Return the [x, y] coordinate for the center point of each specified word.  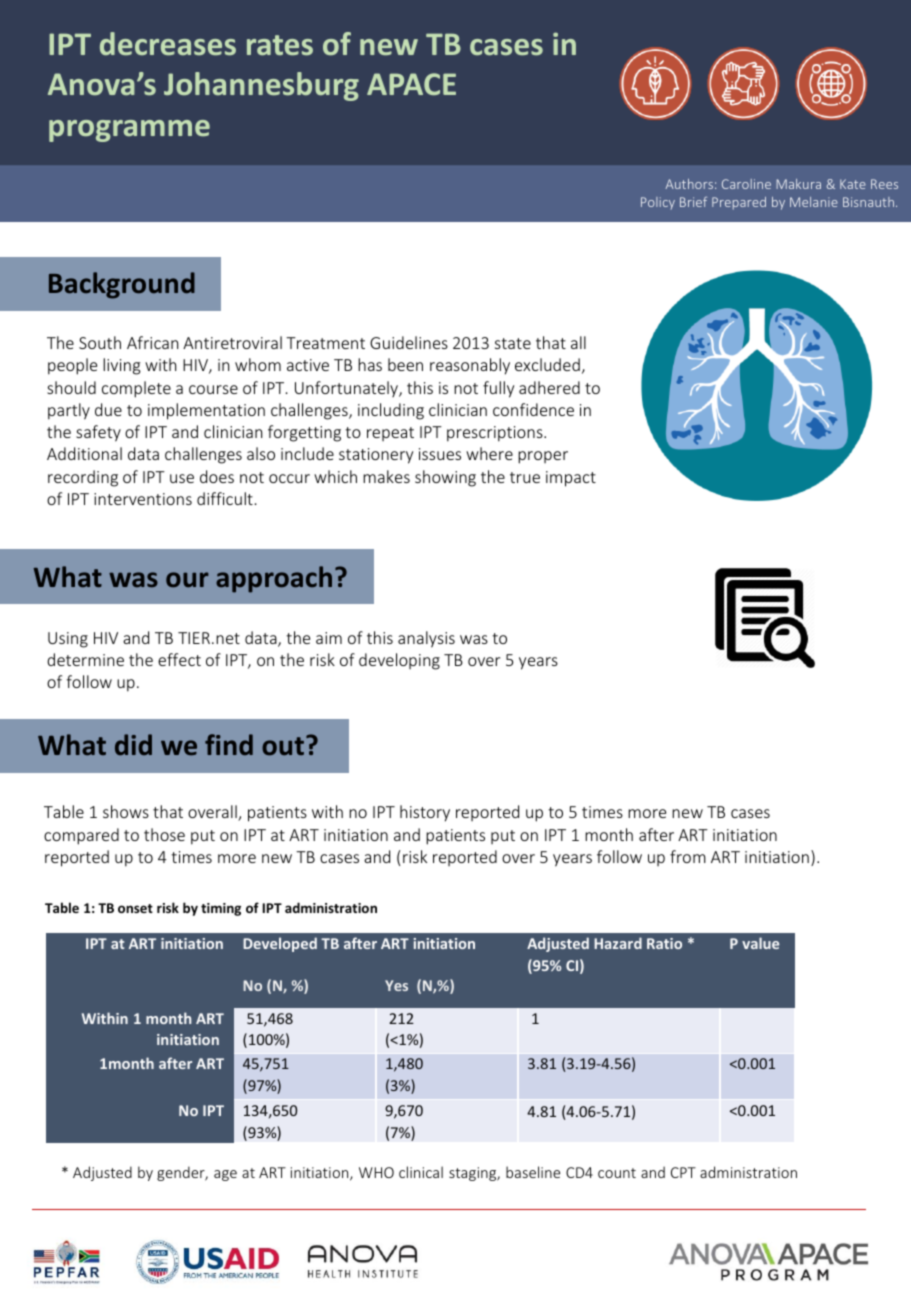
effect [179, 659]
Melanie [814, 202]
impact [571, 479]
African [152, 342]
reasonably [470, 366]
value [760, 943]
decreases [168, 43]
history [425, 813]
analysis [426, 639]
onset [135, 908]
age [225, 1175]
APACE [411, 84]
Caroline [746, 184]
